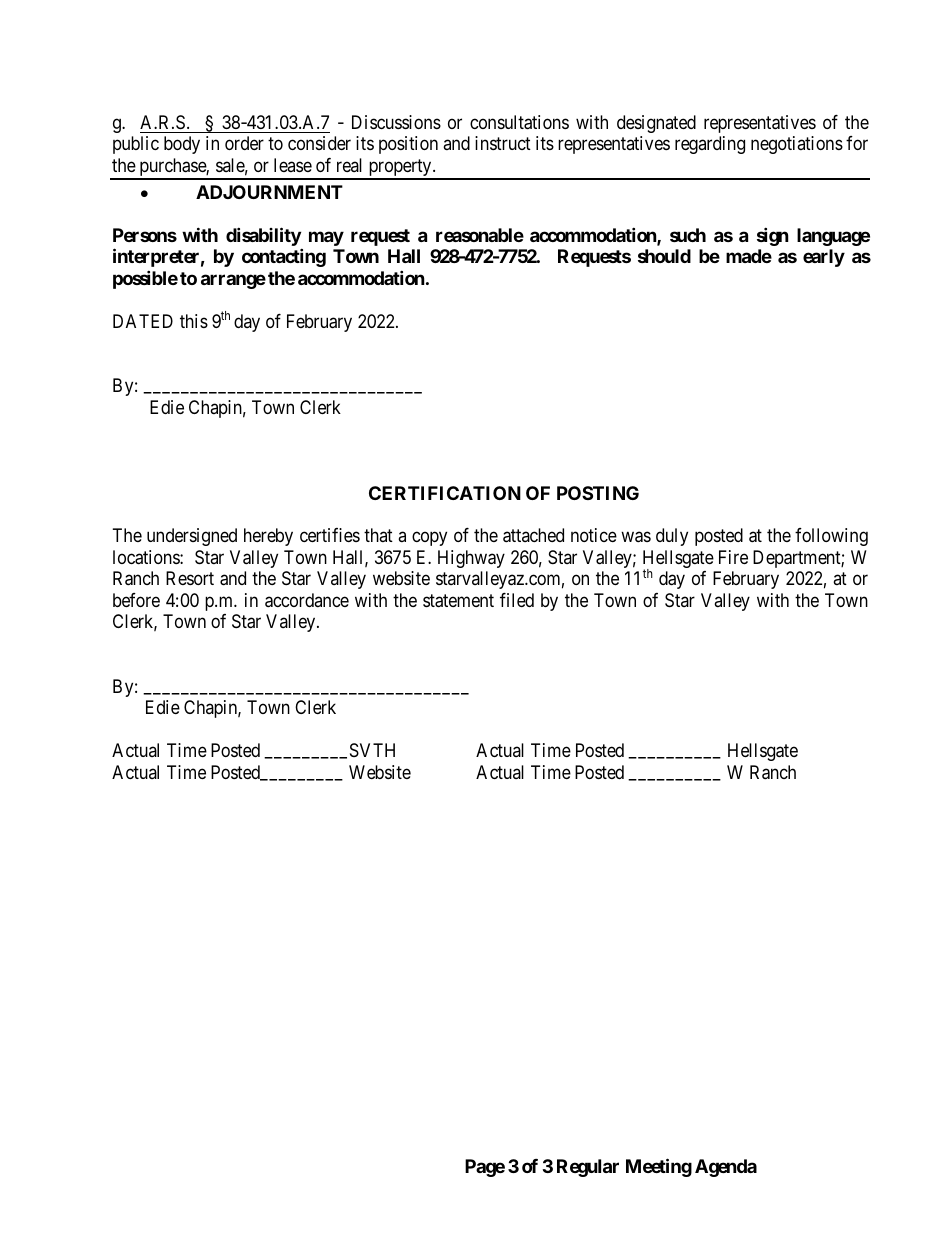 This page has width=952, height=1233. What do you see at coordinates (458, 601) in the page?
I see `statement` at bounding box center [458, 601].
